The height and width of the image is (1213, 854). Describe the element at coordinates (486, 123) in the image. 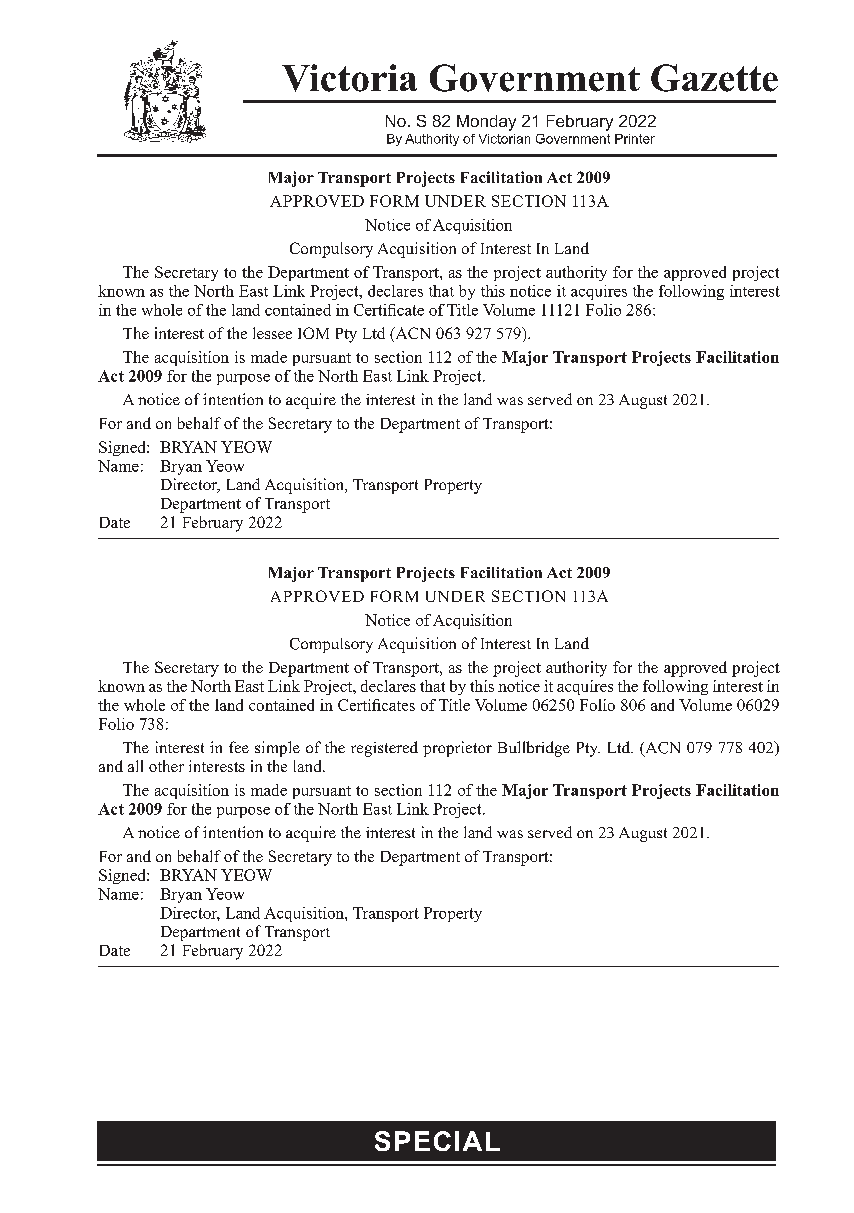

I see `Monday` at that location.
